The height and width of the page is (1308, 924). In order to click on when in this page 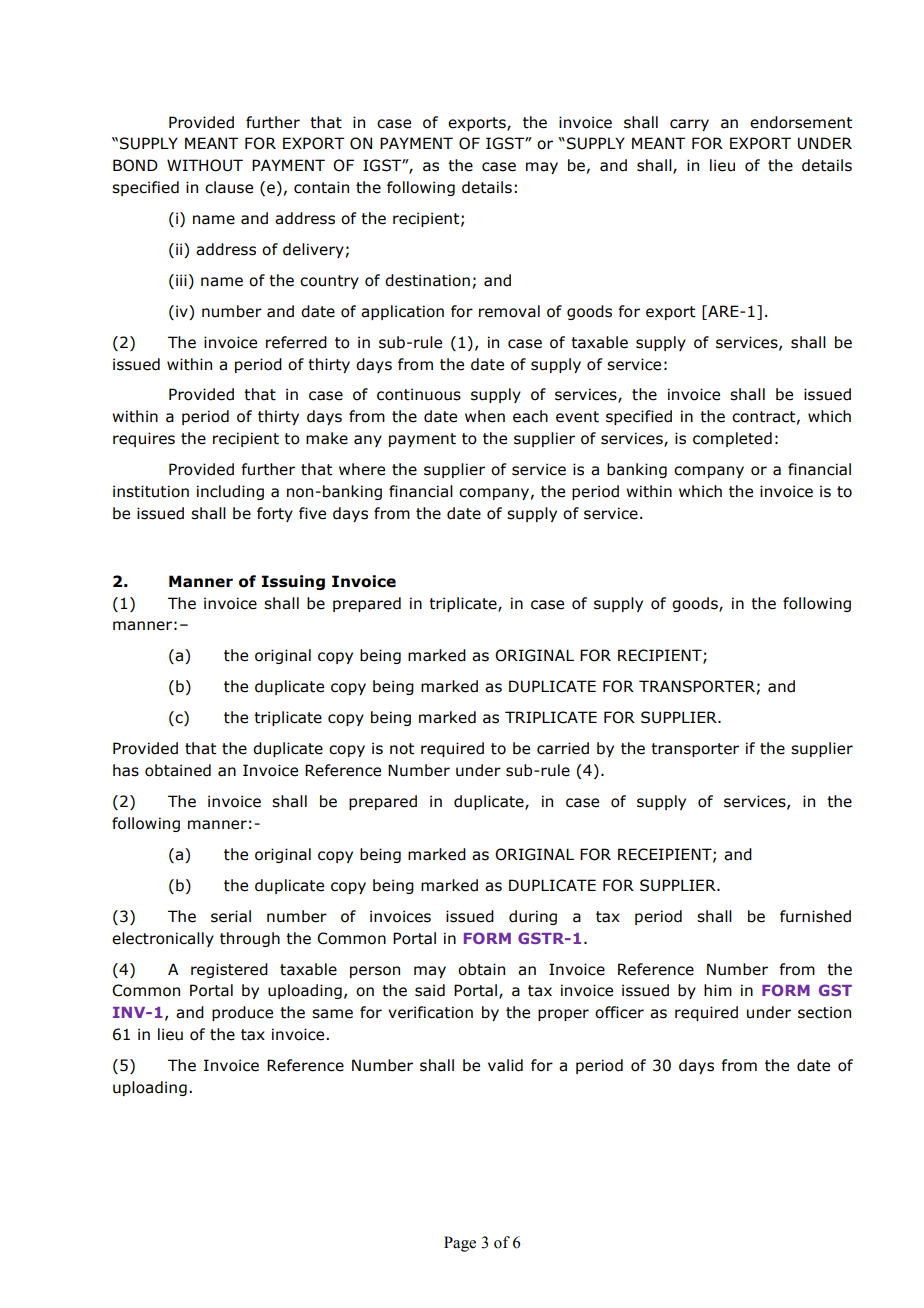, I will do `click(485, 416)`.
